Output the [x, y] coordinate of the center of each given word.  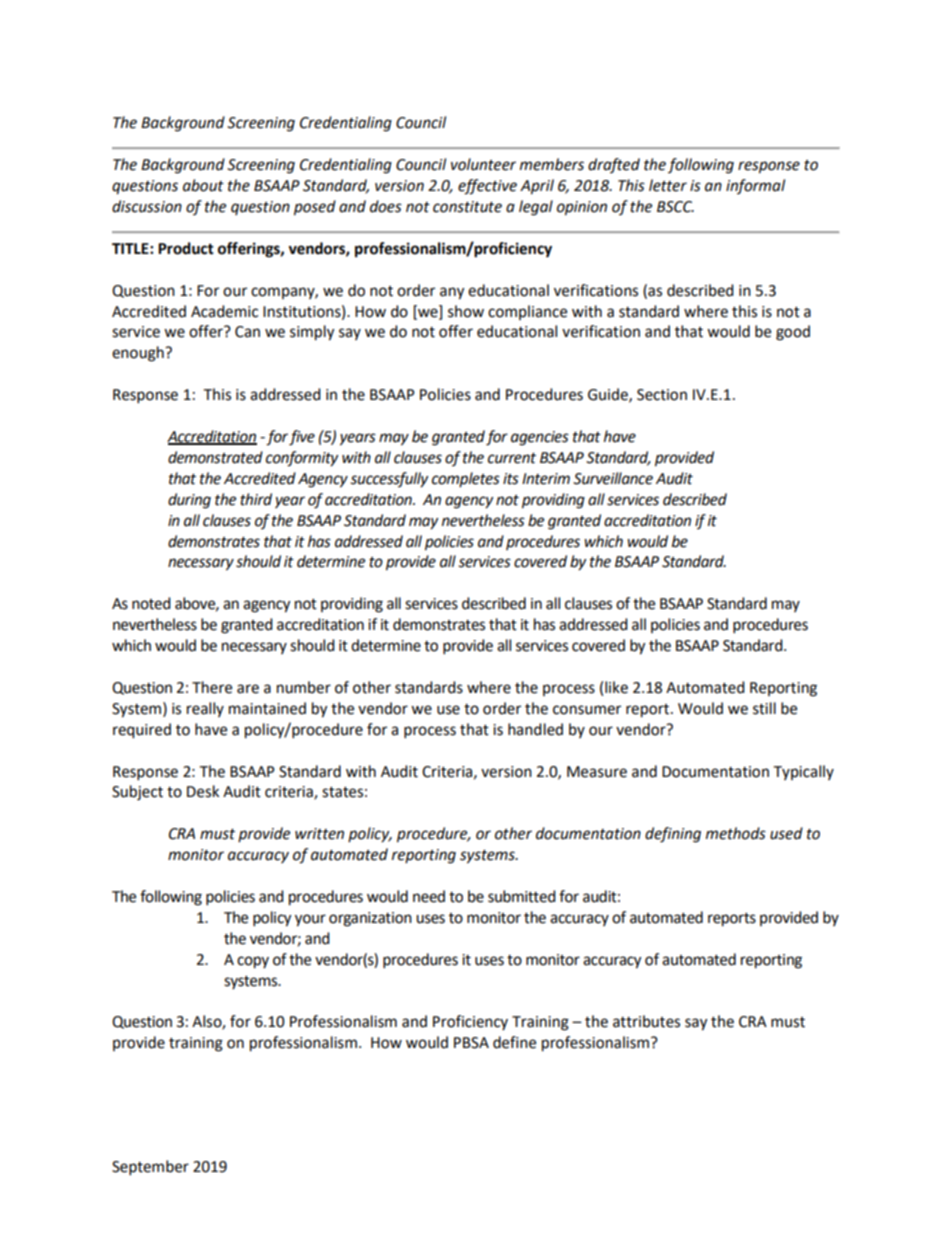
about [203, 185]
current [512, 458]
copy [253, 962]
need [429, 896]
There [212, 687]
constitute [467, 207]
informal [755, 186]
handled [535, 729]
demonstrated [215, 457]
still [764, 708]
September [150, 1168]
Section [662, 395]
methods [736, 833]
